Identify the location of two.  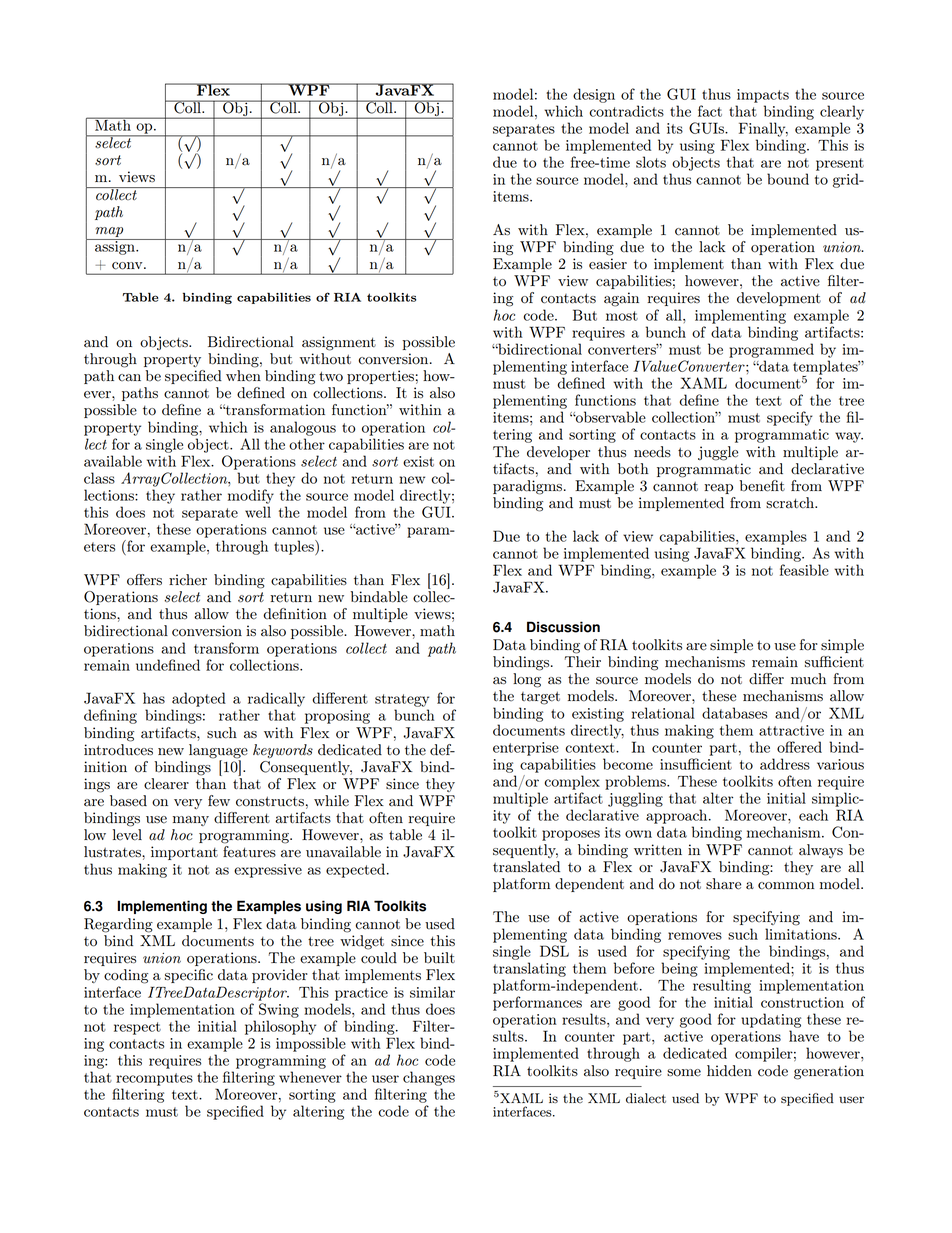
(331, 376).
